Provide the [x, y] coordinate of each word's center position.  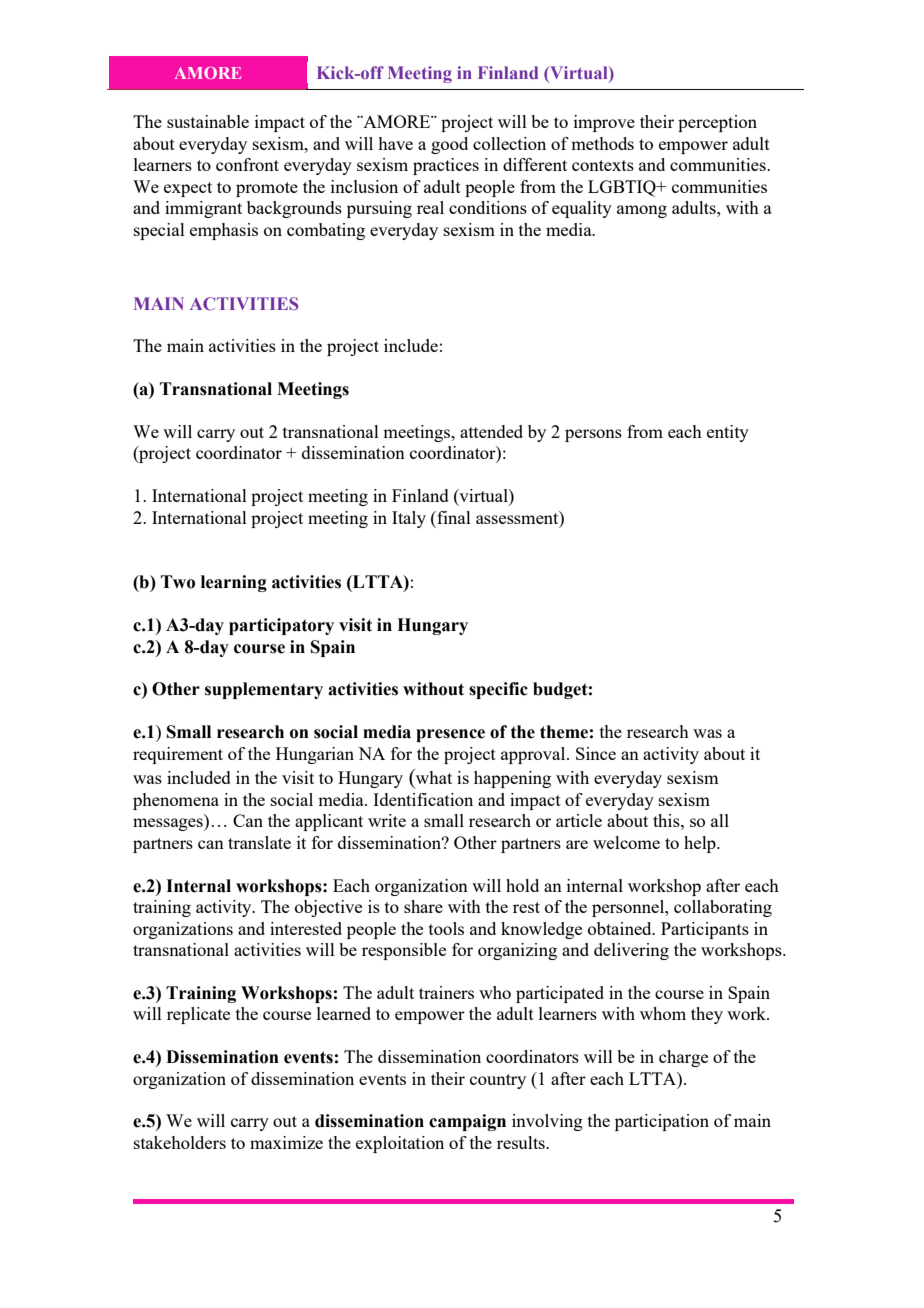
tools [446, 928]
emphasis [224, 231]
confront [247, 164]
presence [450, 735]
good [449, 145]
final [453, 517]
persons [593, 435]
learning [234, 583]
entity [728, 433]
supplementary [264, 690]
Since [596, 753]
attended [491, 431]
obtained [621, 928]
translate [259, 842]
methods [602, 143]
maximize [286, 1142]
